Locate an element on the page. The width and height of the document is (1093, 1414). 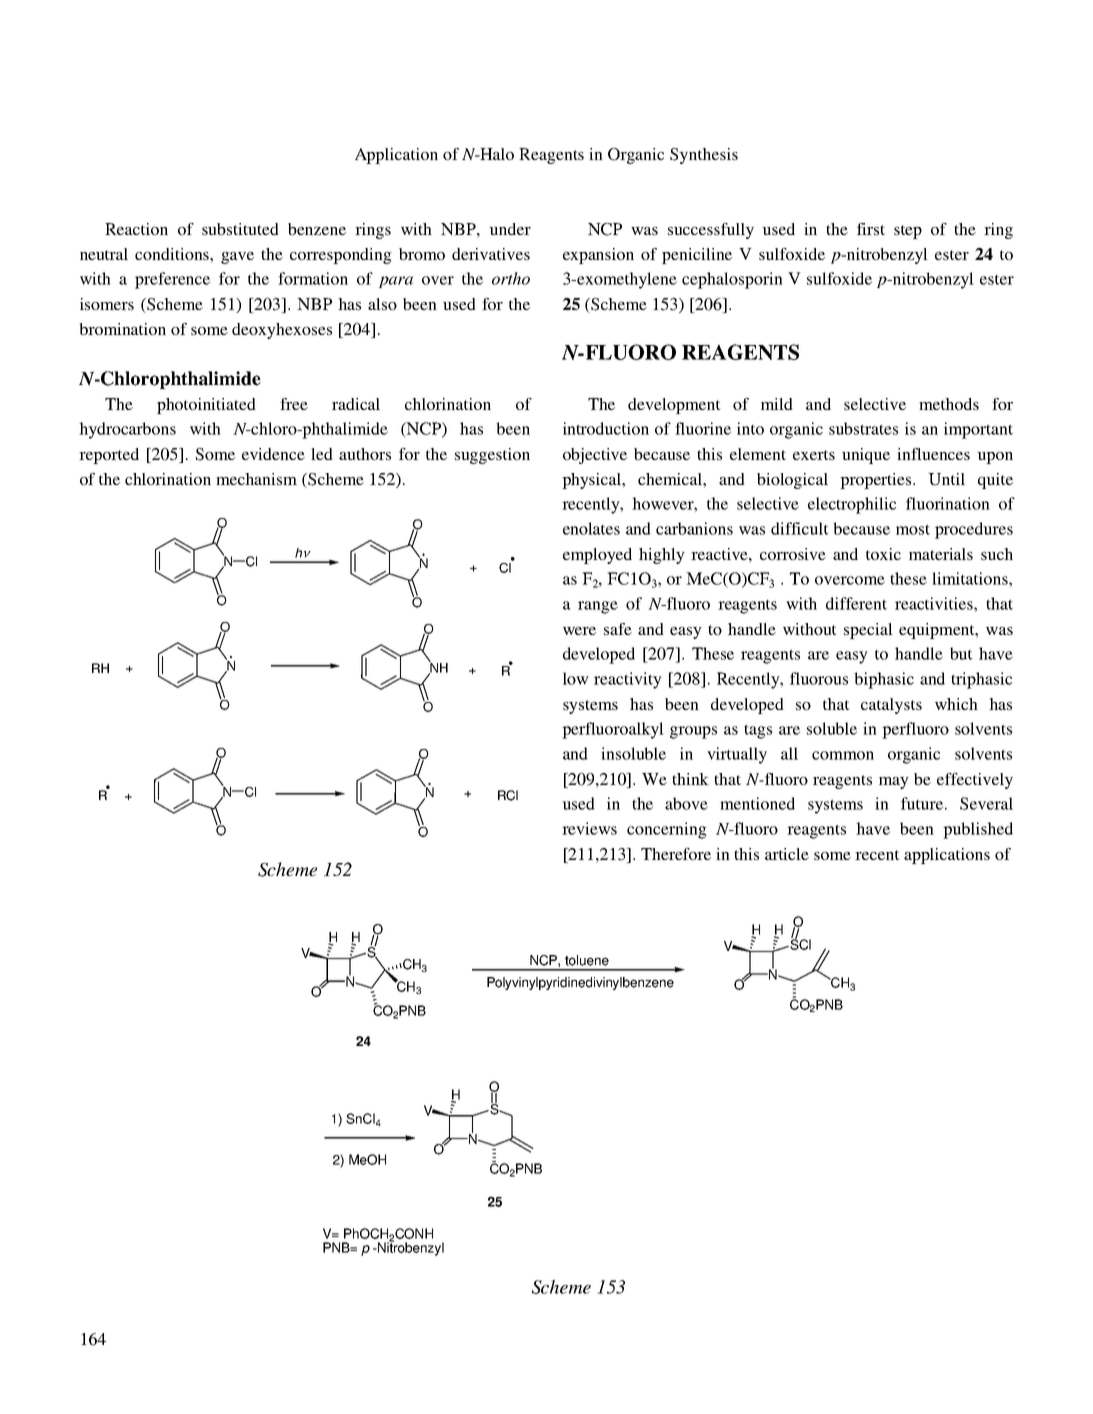
introduction is located at coordinates (606, 428).
